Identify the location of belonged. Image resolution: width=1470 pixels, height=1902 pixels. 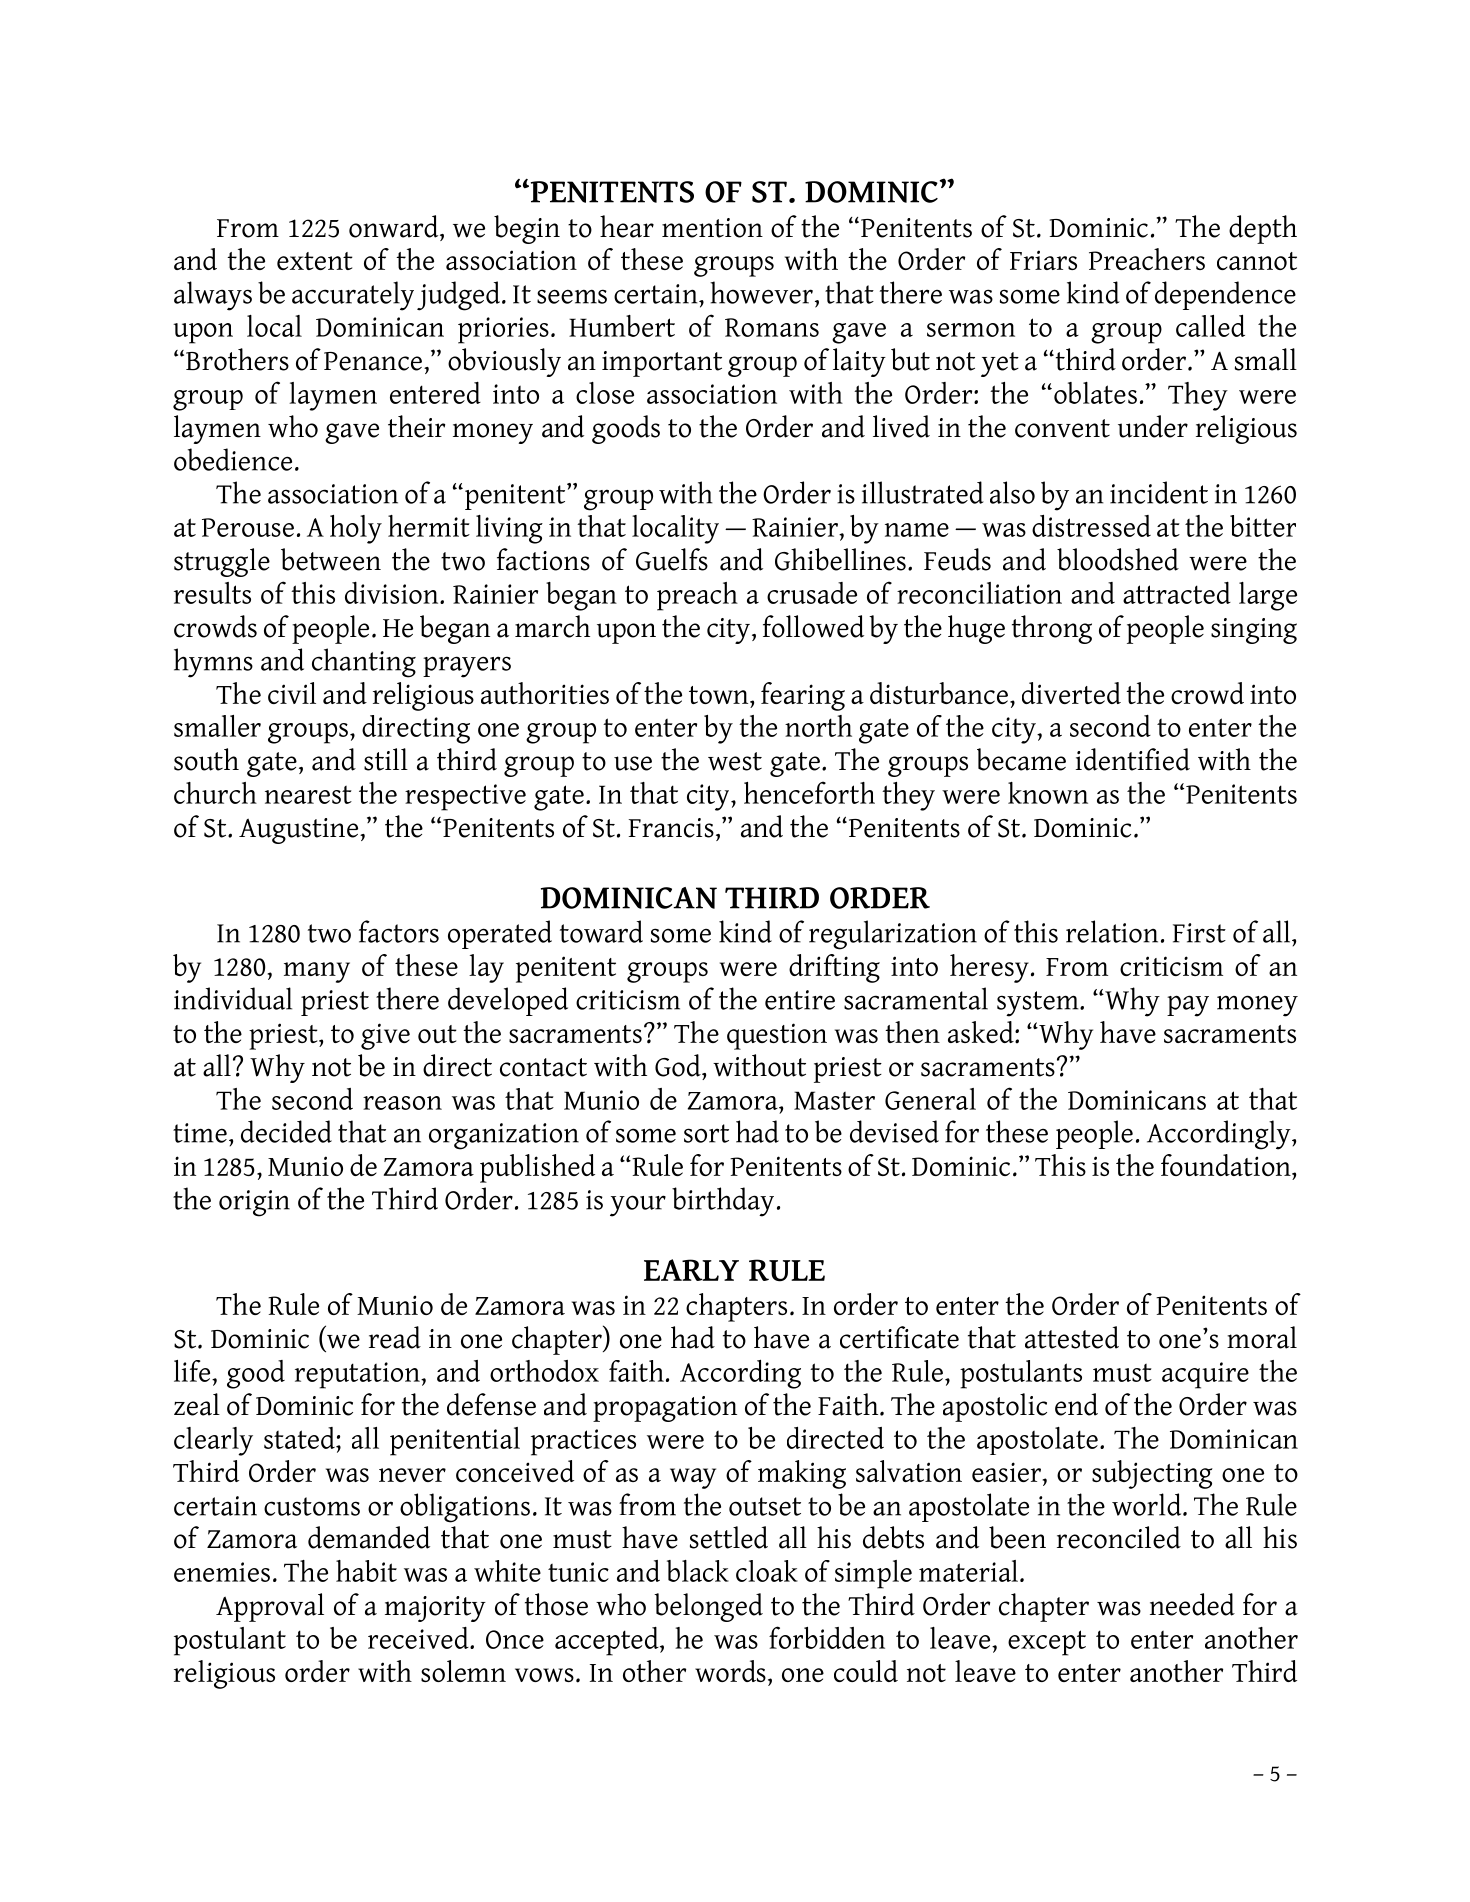
(708, 1607).
